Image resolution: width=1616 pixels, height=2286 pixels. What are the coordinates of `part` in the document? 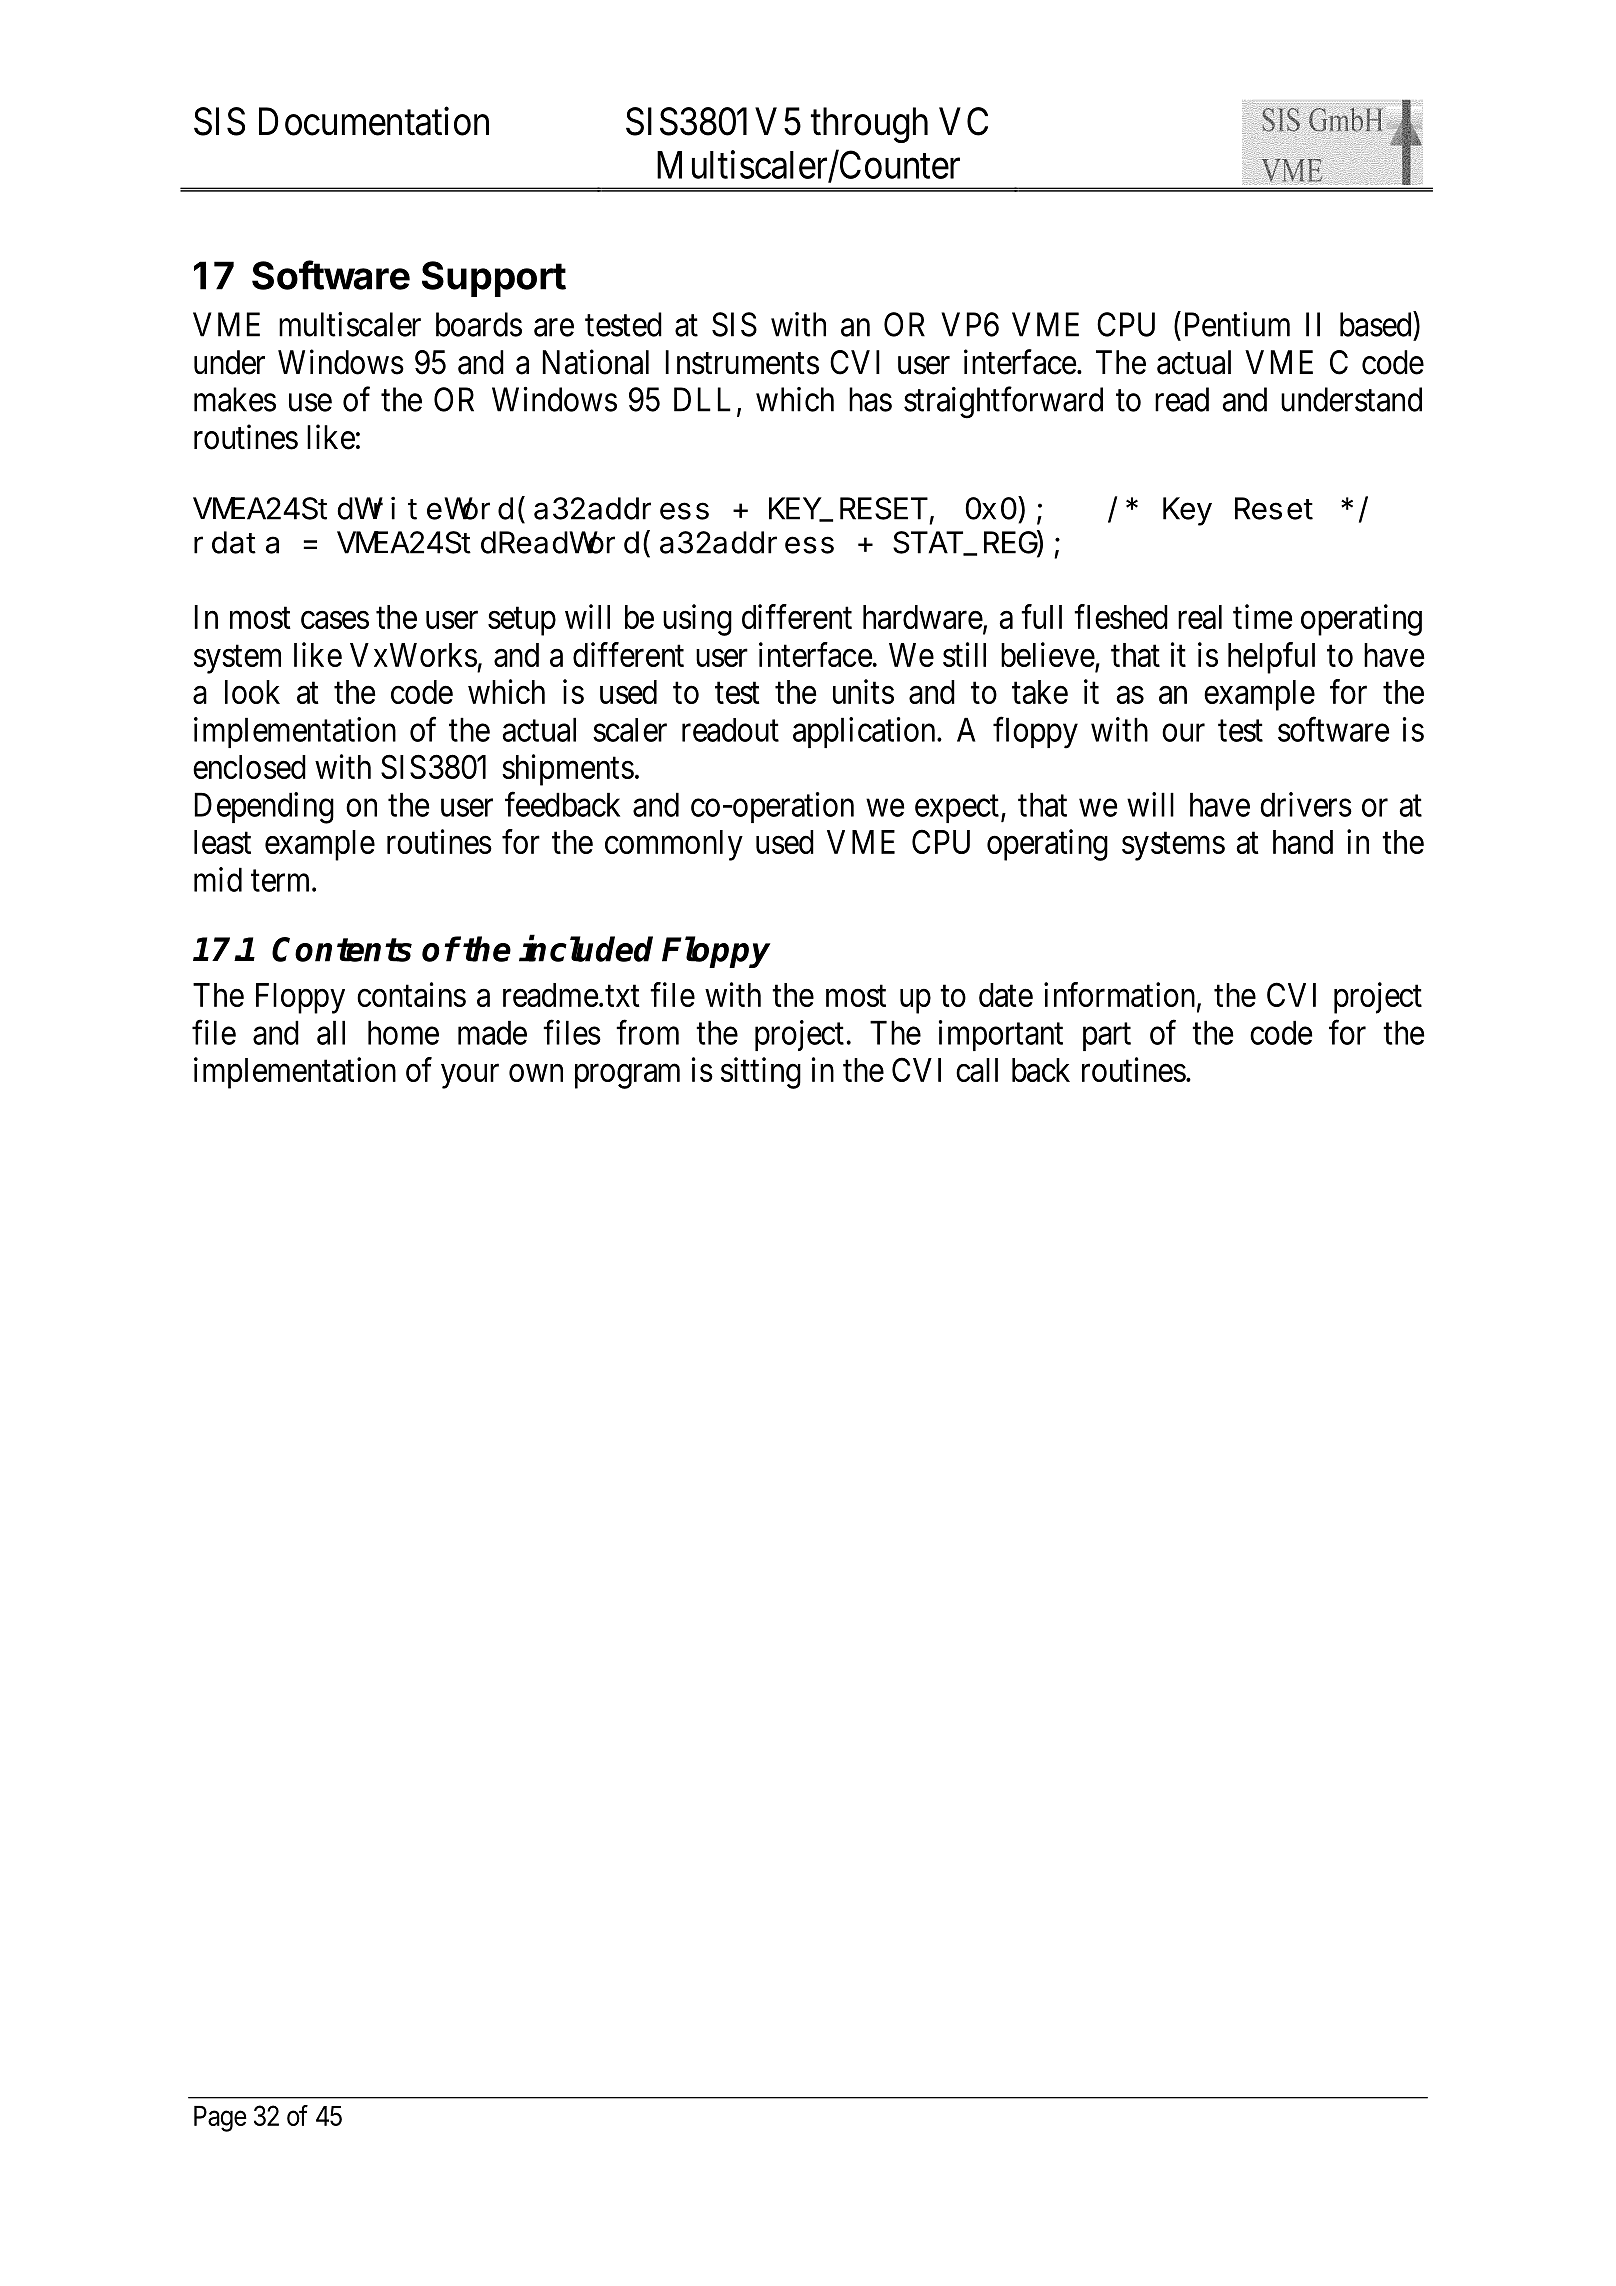 It's located at (1107, 1037).
